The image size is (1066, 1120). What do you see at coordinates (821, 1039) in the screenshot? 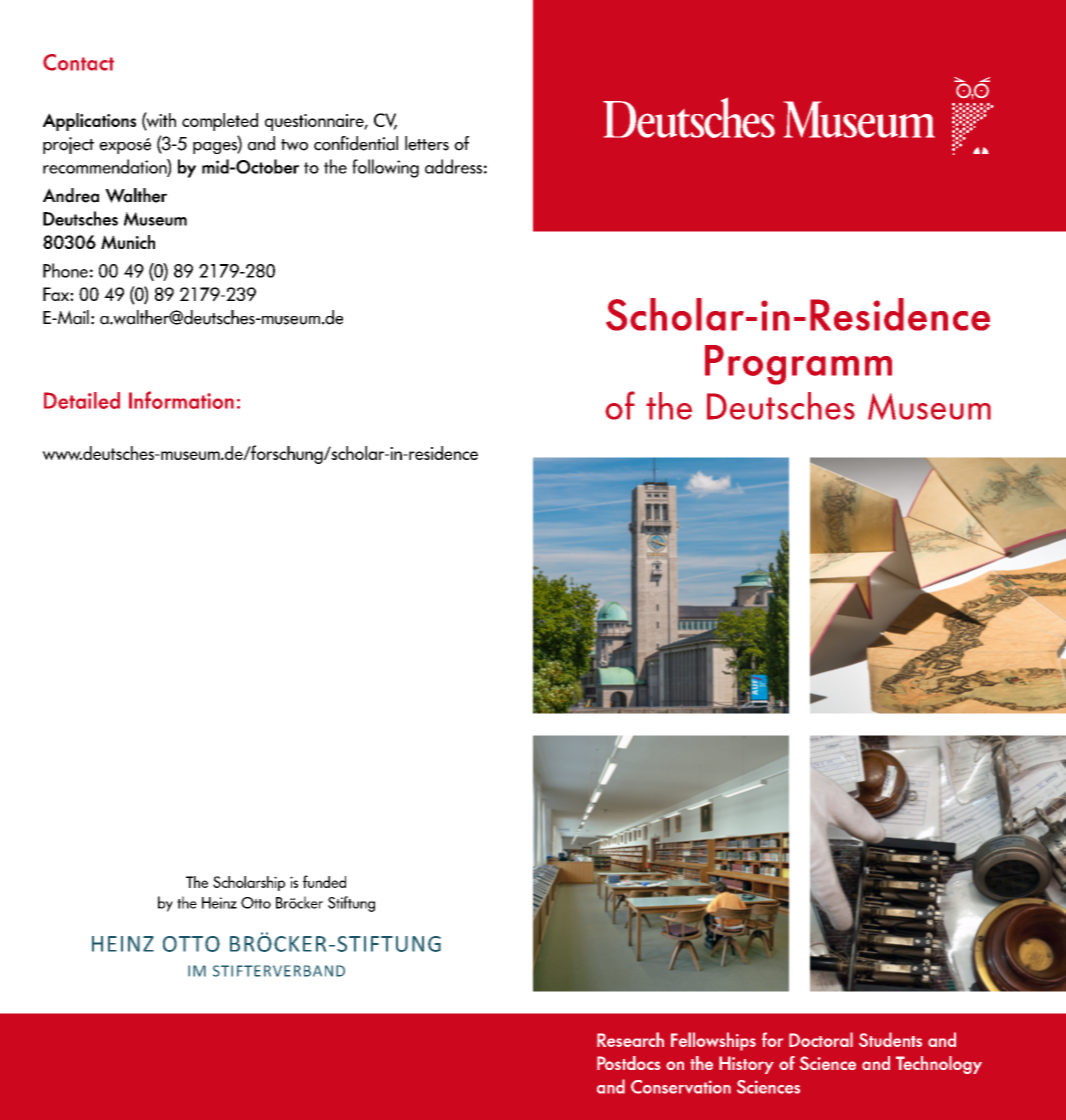
I see `Doctoral` at bounding box center [821, 1039].
